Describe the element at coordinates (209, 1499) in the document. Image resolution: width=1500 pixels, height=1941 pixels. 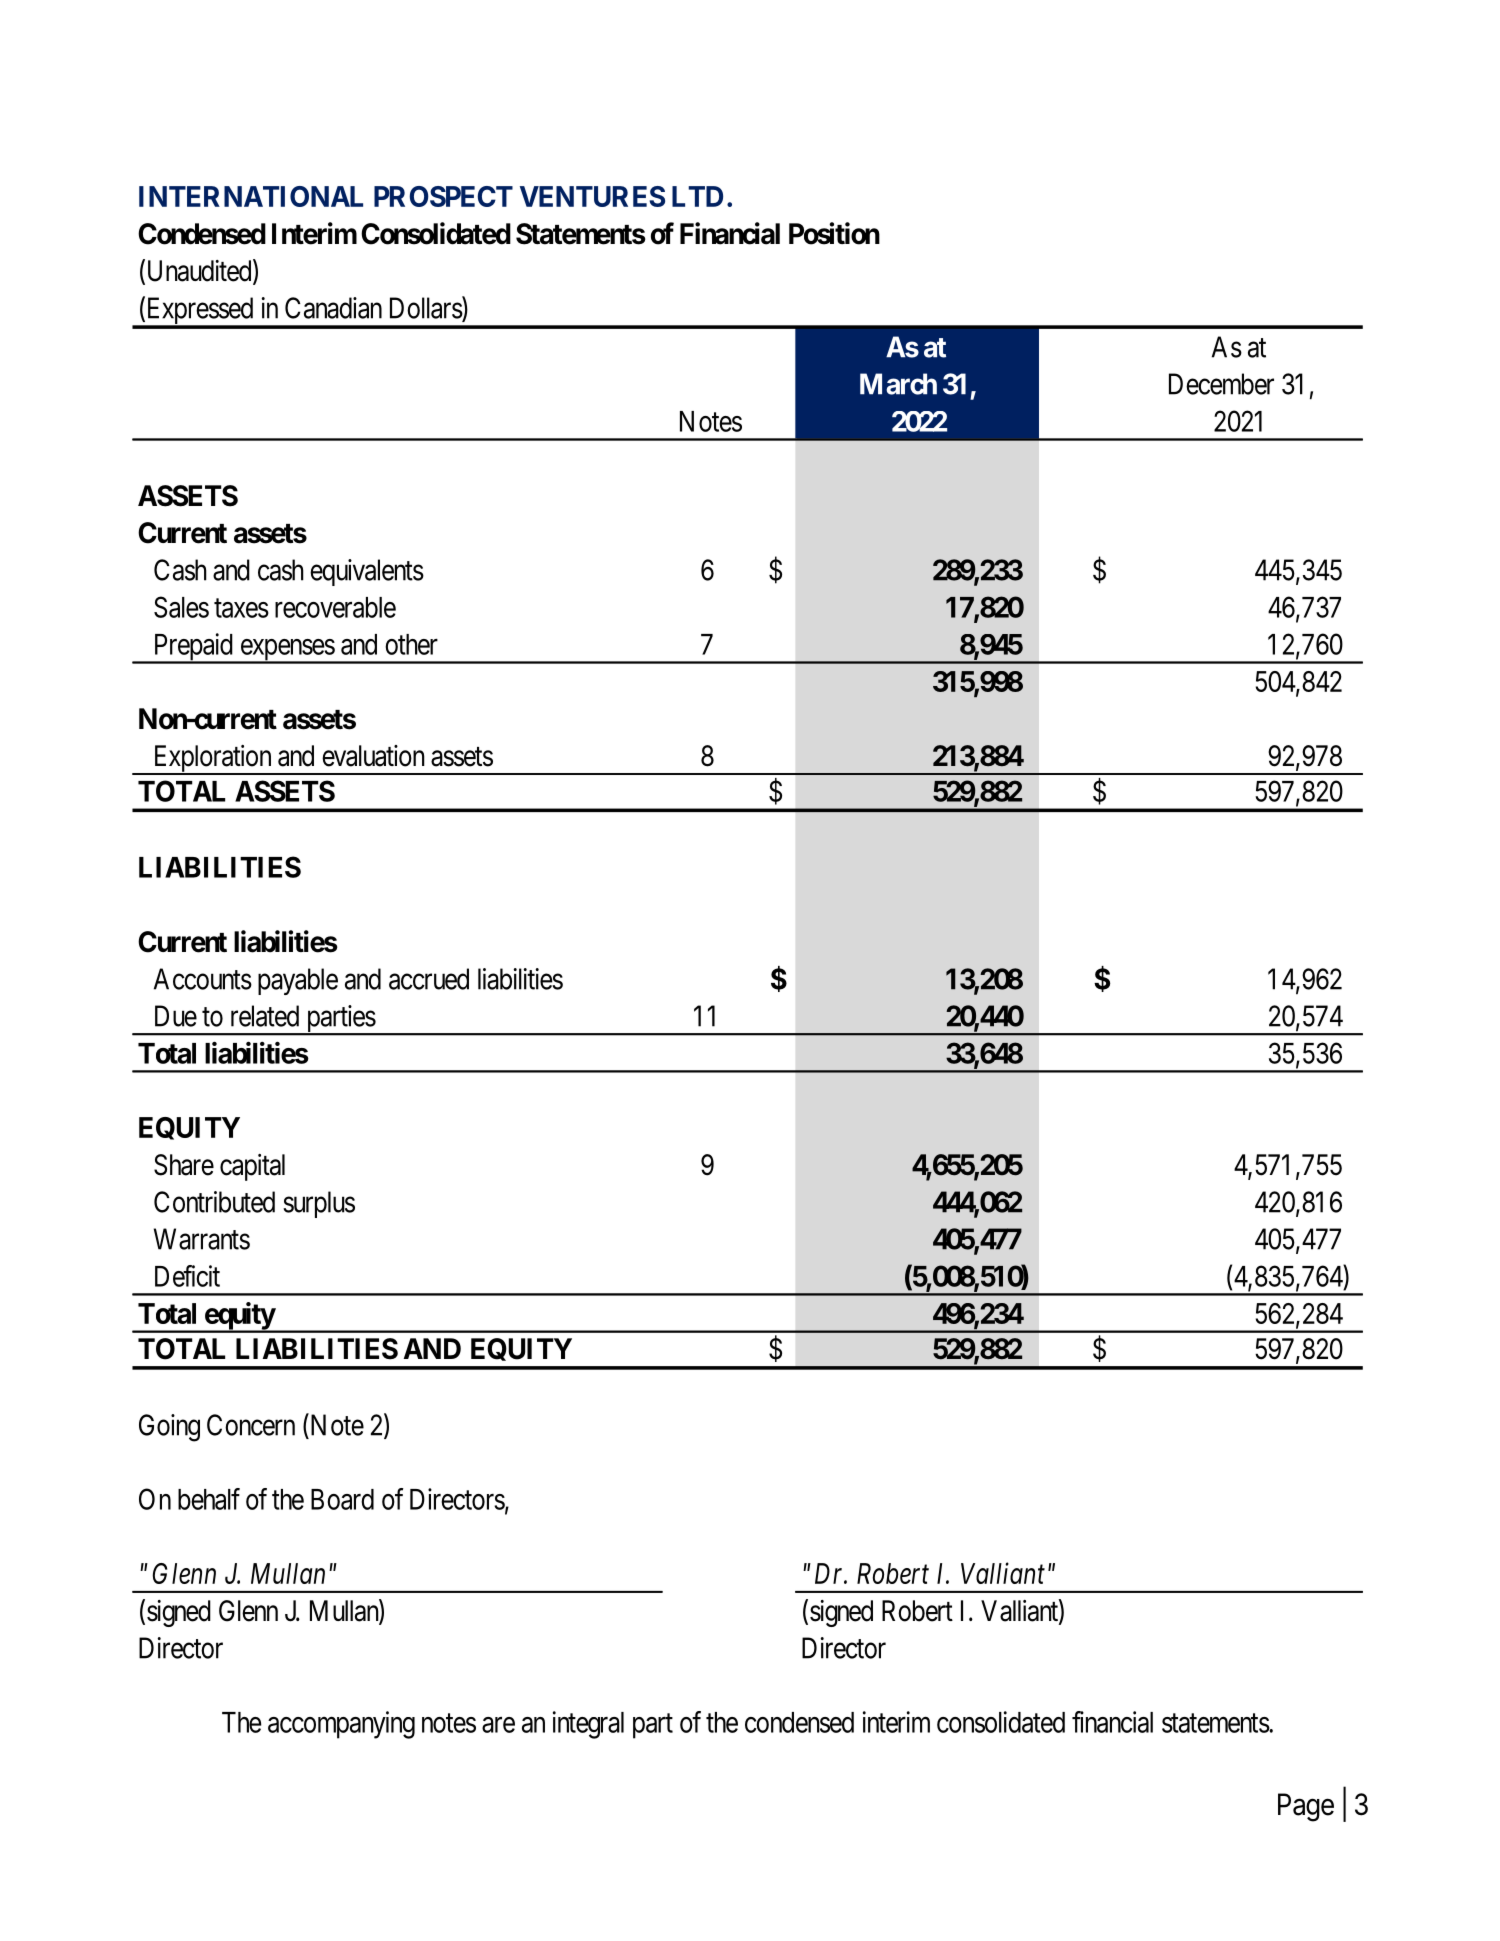
I see `behalf` at that location.
